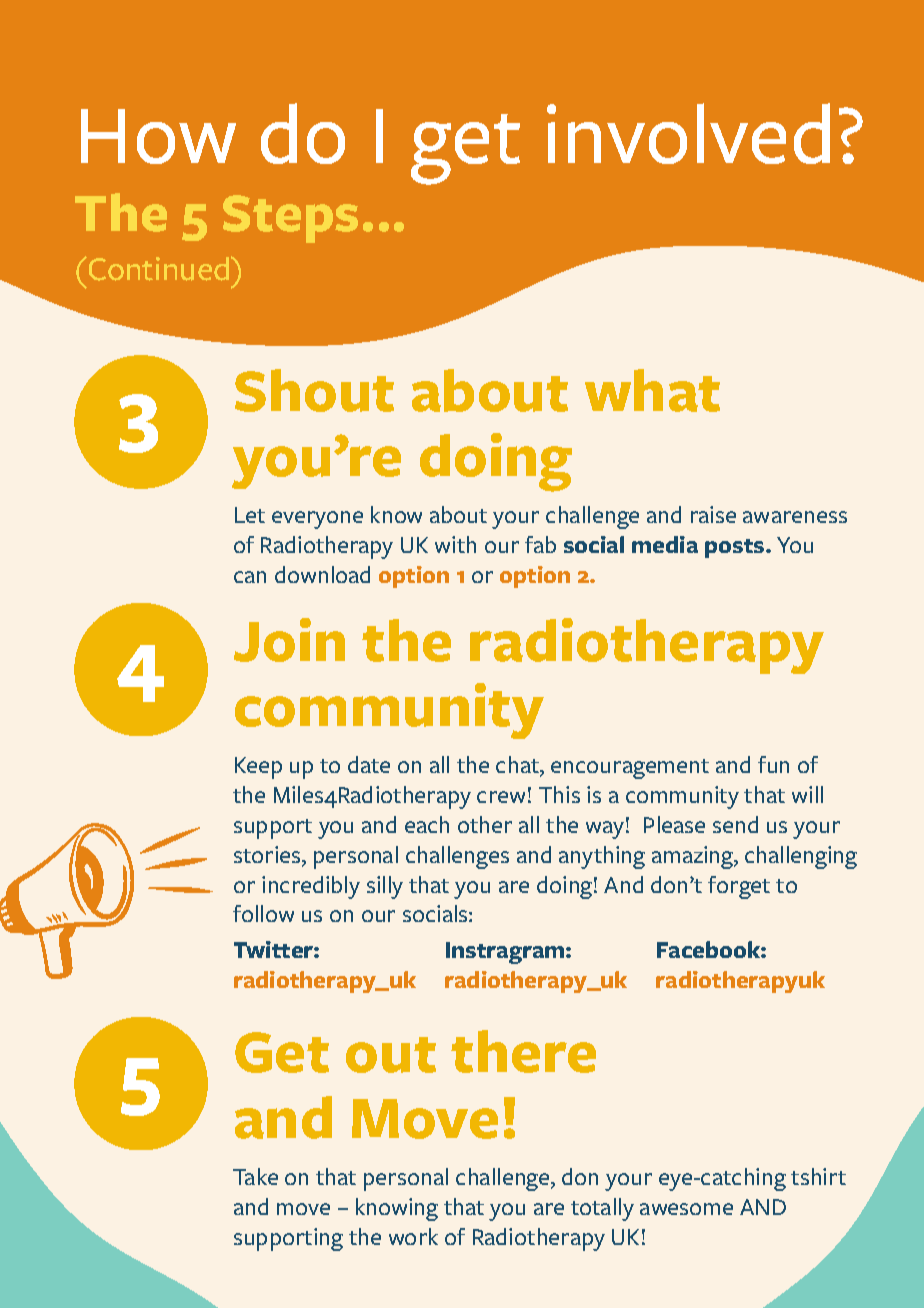  What do you see at coordinates (686, 1209) in the page?
I see `awesome` at bounding box center [686, 1209].
